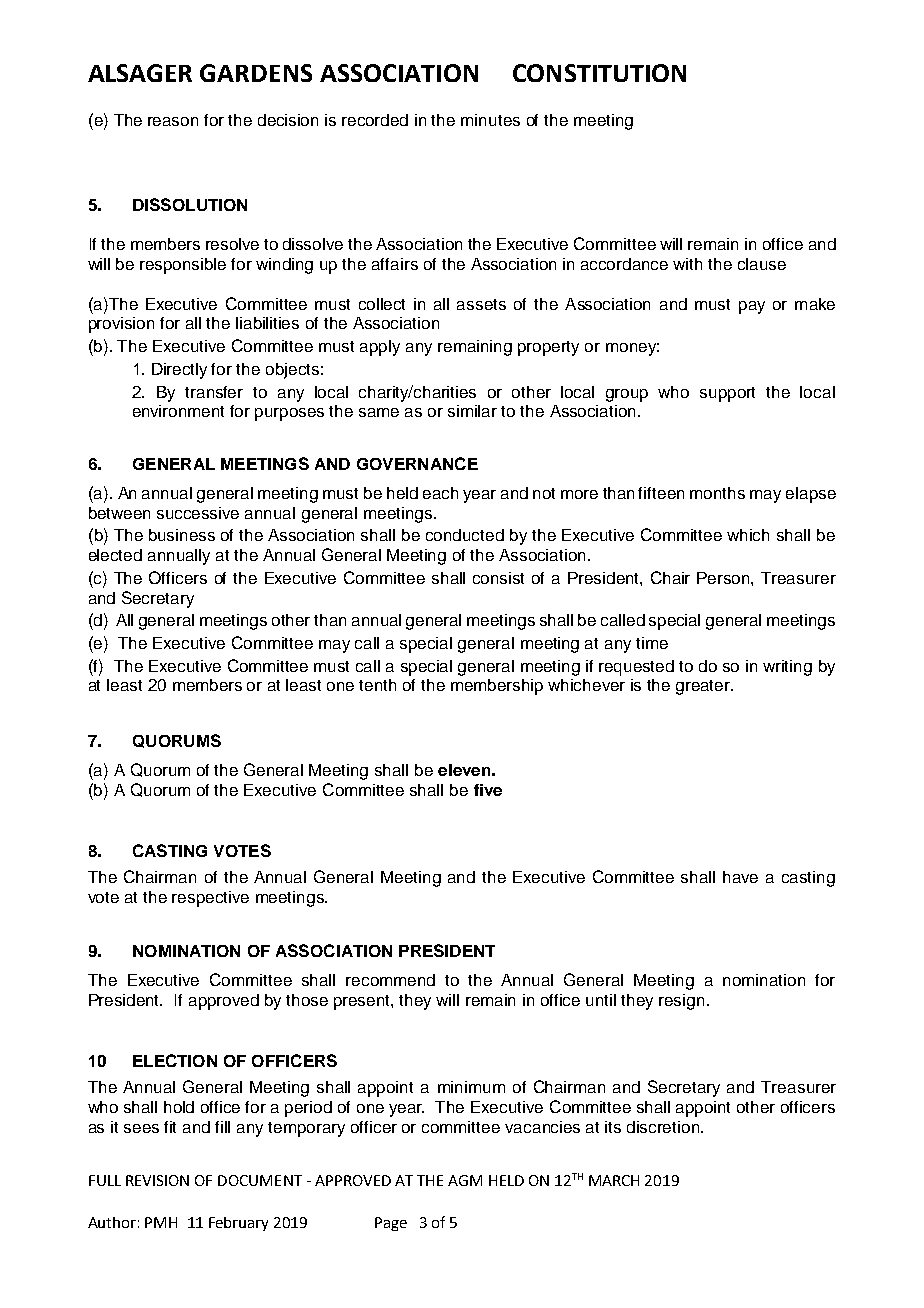 The width and height of the screenshot is (924, 1308). I want to click on CONSTITUTION, so click(599, 73).
